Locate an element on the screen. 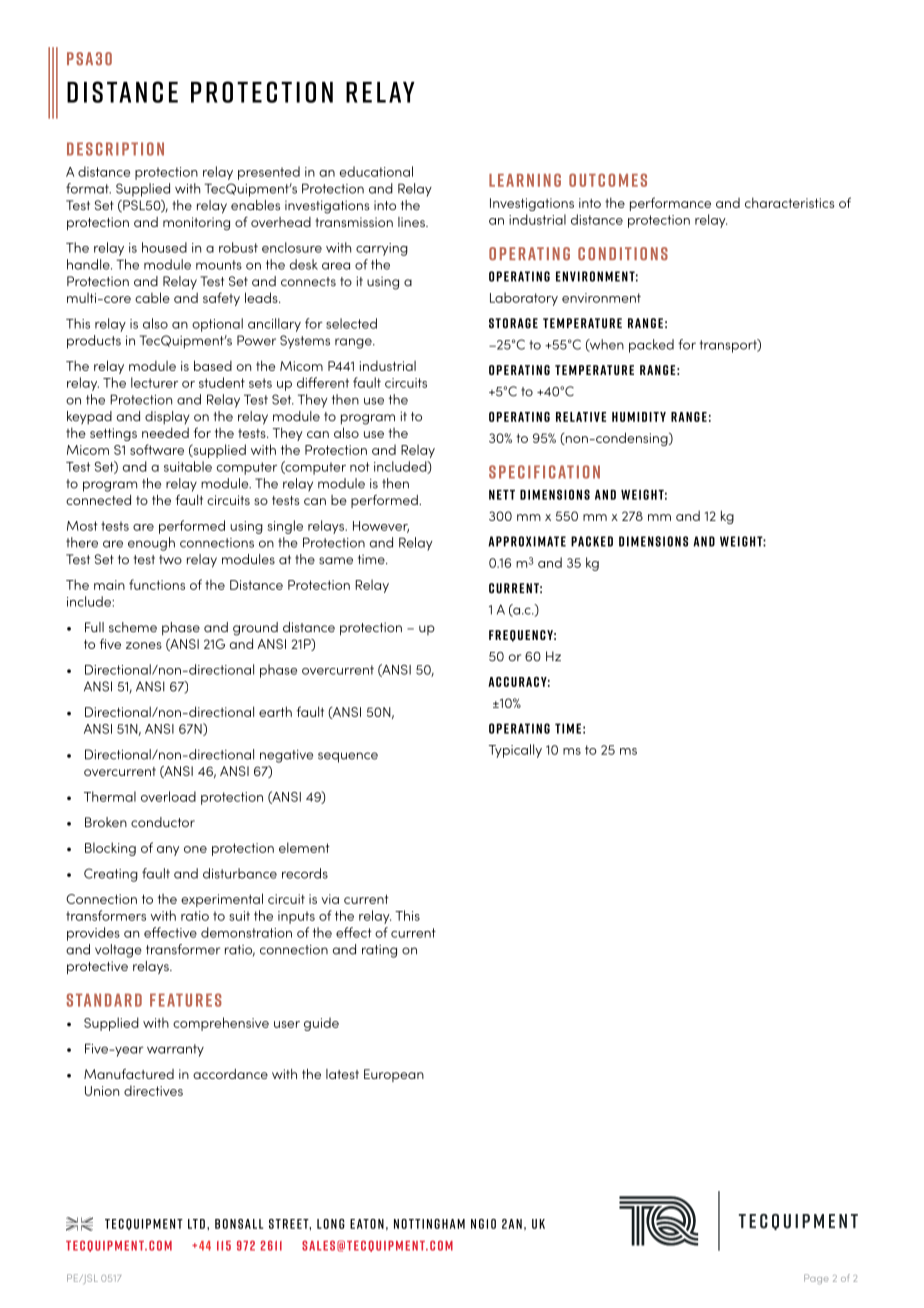 The height and width of the screenshot is (1308, 924). lines is located at coordinates (412, 222).
